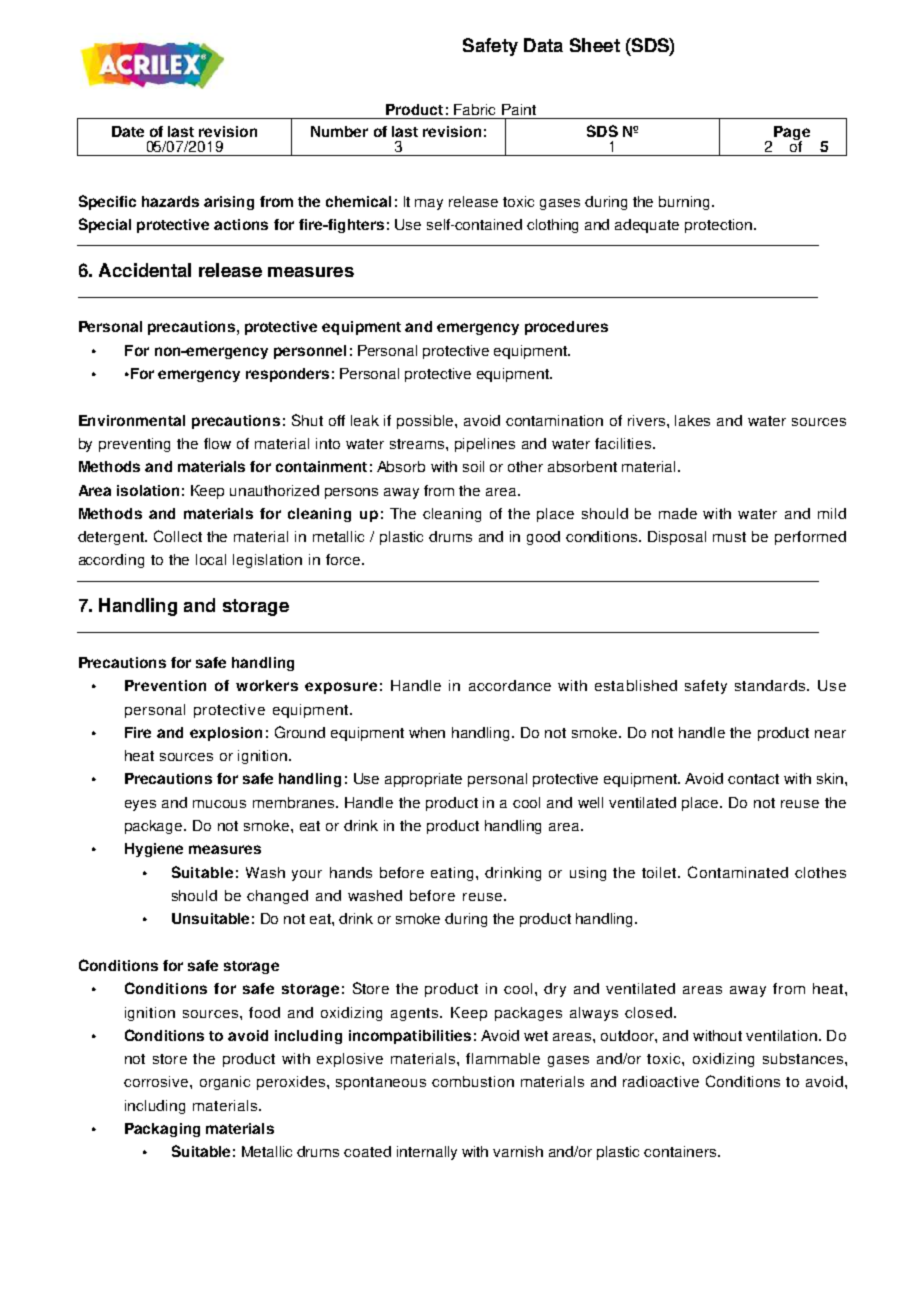 This page has height=1308, width=924. What do you see at coordinates (474, 109) in the page?
I see `Fabric` at bounding box center [474, 109].
